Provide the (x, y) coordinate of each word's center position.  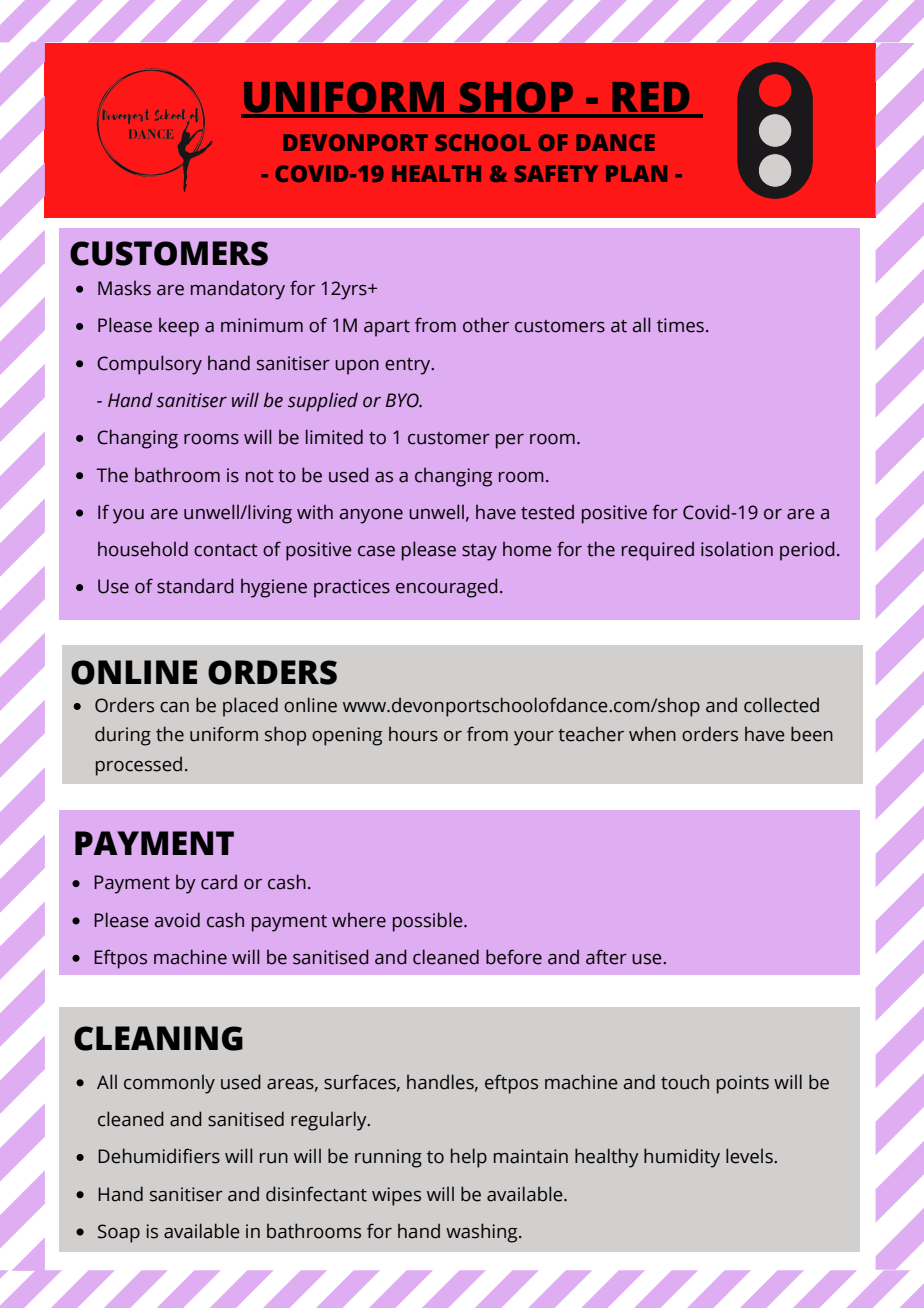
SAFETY (556, 173)
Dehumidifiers (159, 1156)
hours (413, 734)
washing (483, 1233)
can (174, 707)
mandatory (238, 290)
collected (781, 705)
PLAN (636, 173)
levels (750, 1156)
